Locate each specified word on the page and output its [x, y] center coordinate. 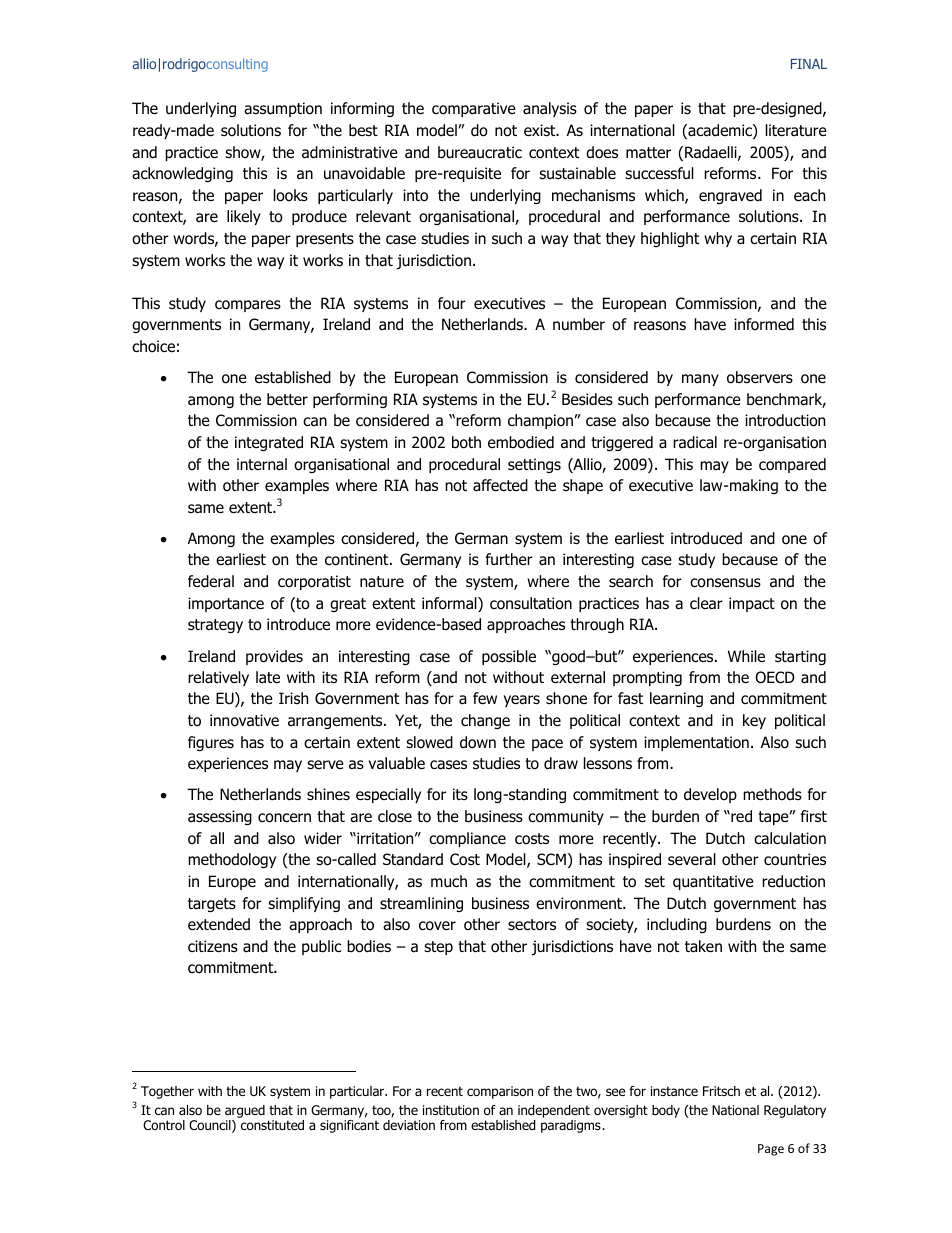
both [466, 442]
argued [245, 1111]
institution [451, 1110]
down [478, 742]
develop [710, 795]
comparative [474, 109]
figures [211, 743]
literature [796, 130]
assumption [283, 109]
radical [695, 442]
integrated [269, 443]
